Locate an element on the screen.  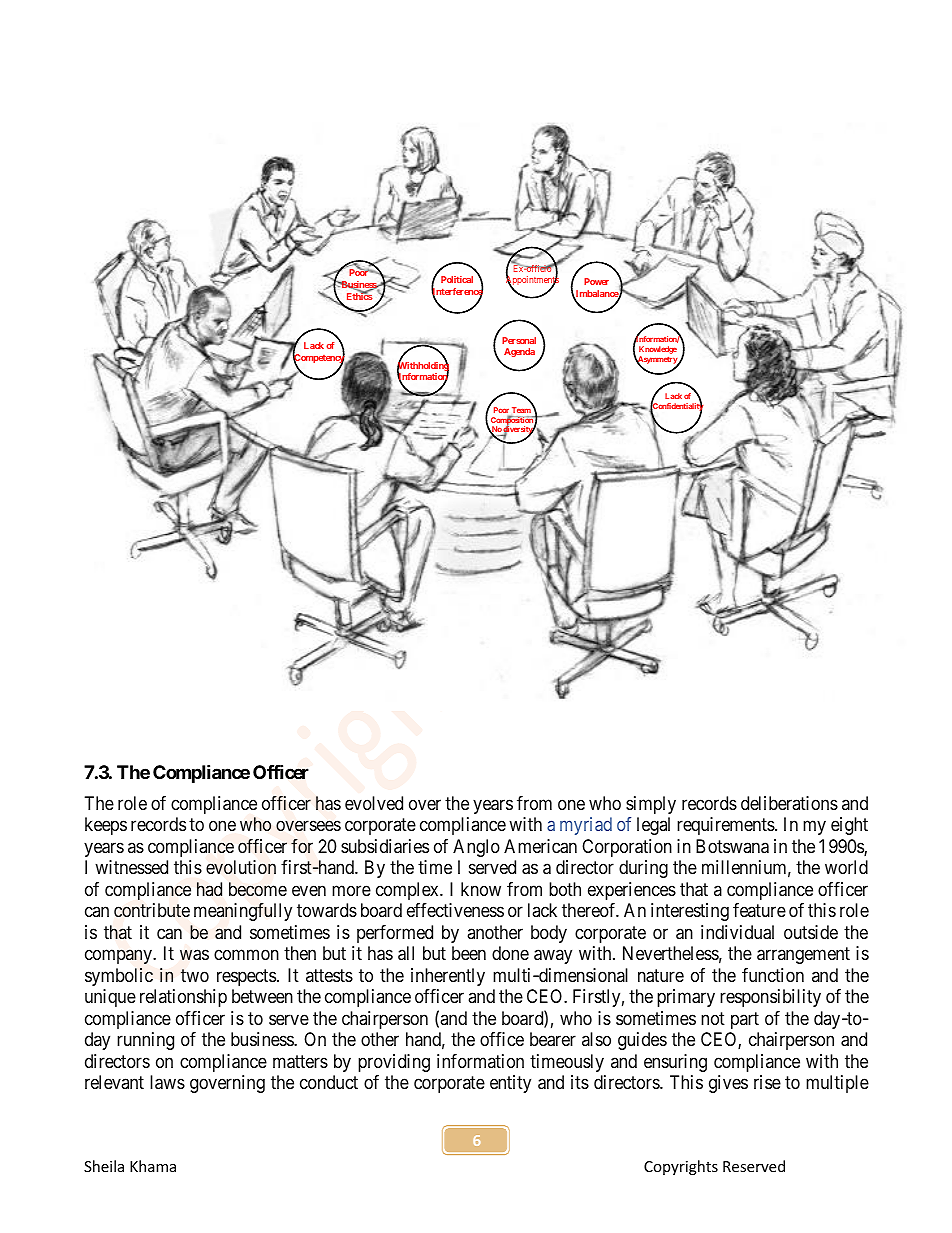
Sheila is located at coordinates (104, 1166).
